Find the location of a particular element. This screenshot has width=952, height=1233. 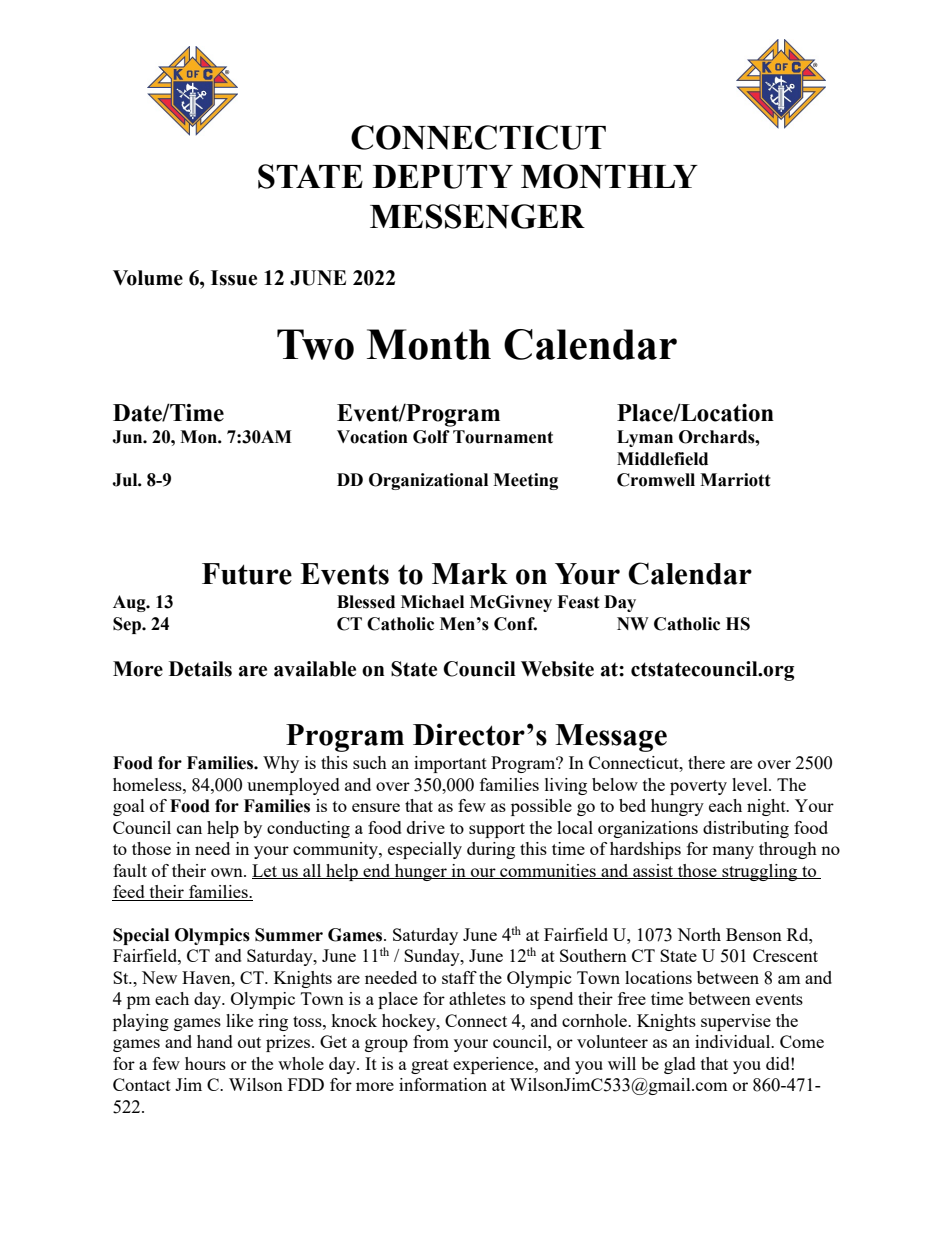

hours is located at coordinates (205, 1063).
